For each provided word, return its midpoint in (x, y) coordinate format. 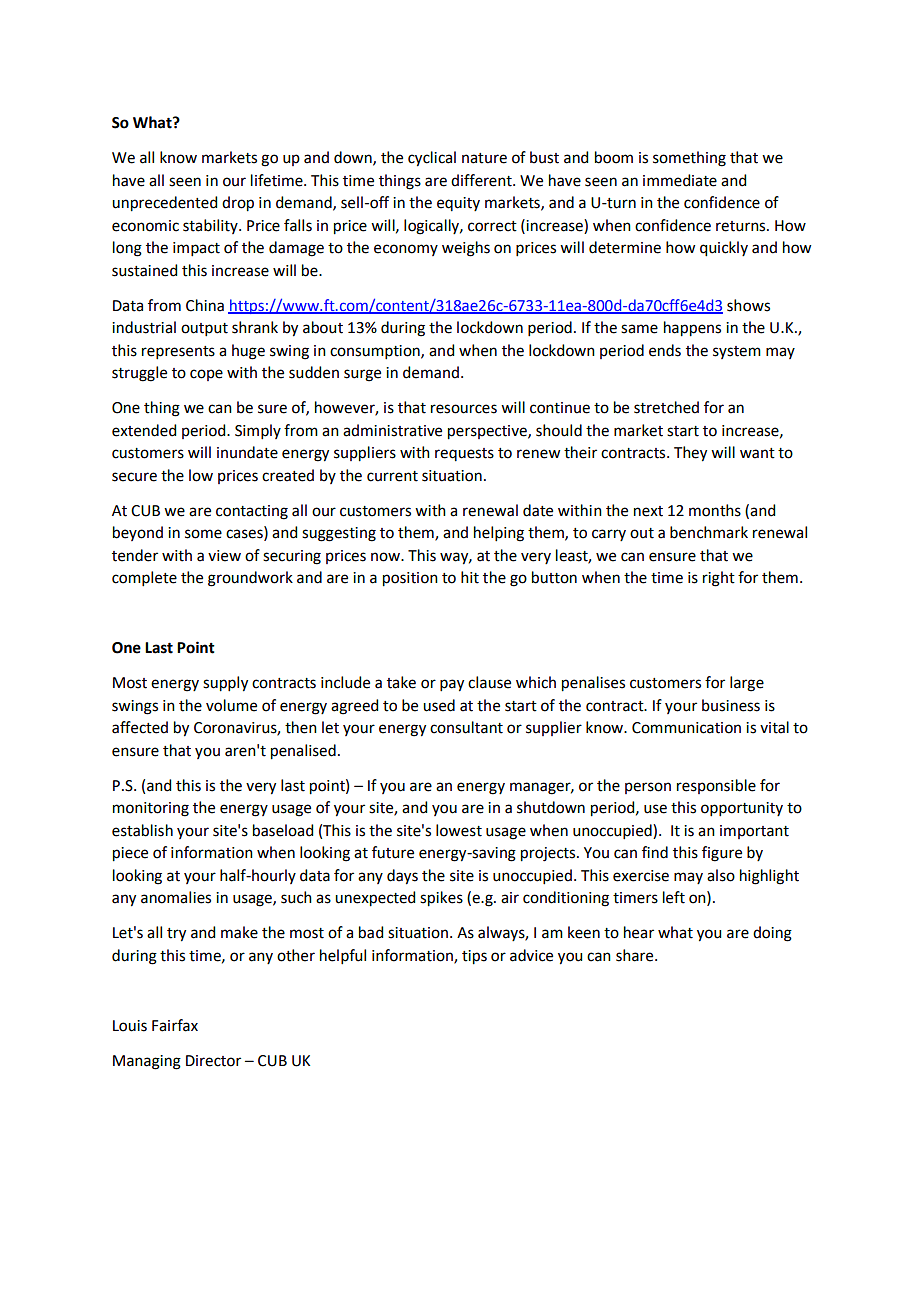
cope (206, 375)
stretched (666, 407)
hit (470, 577)
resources (464, 409)
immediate (680, 180)
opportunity (742, 809)
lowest (459, 830)
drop (238, 204)
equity (458, 204)
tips (474, 957)
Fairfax (175, 1025)
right (719, 579)
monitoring (151, 809)
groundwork (250, 579)
